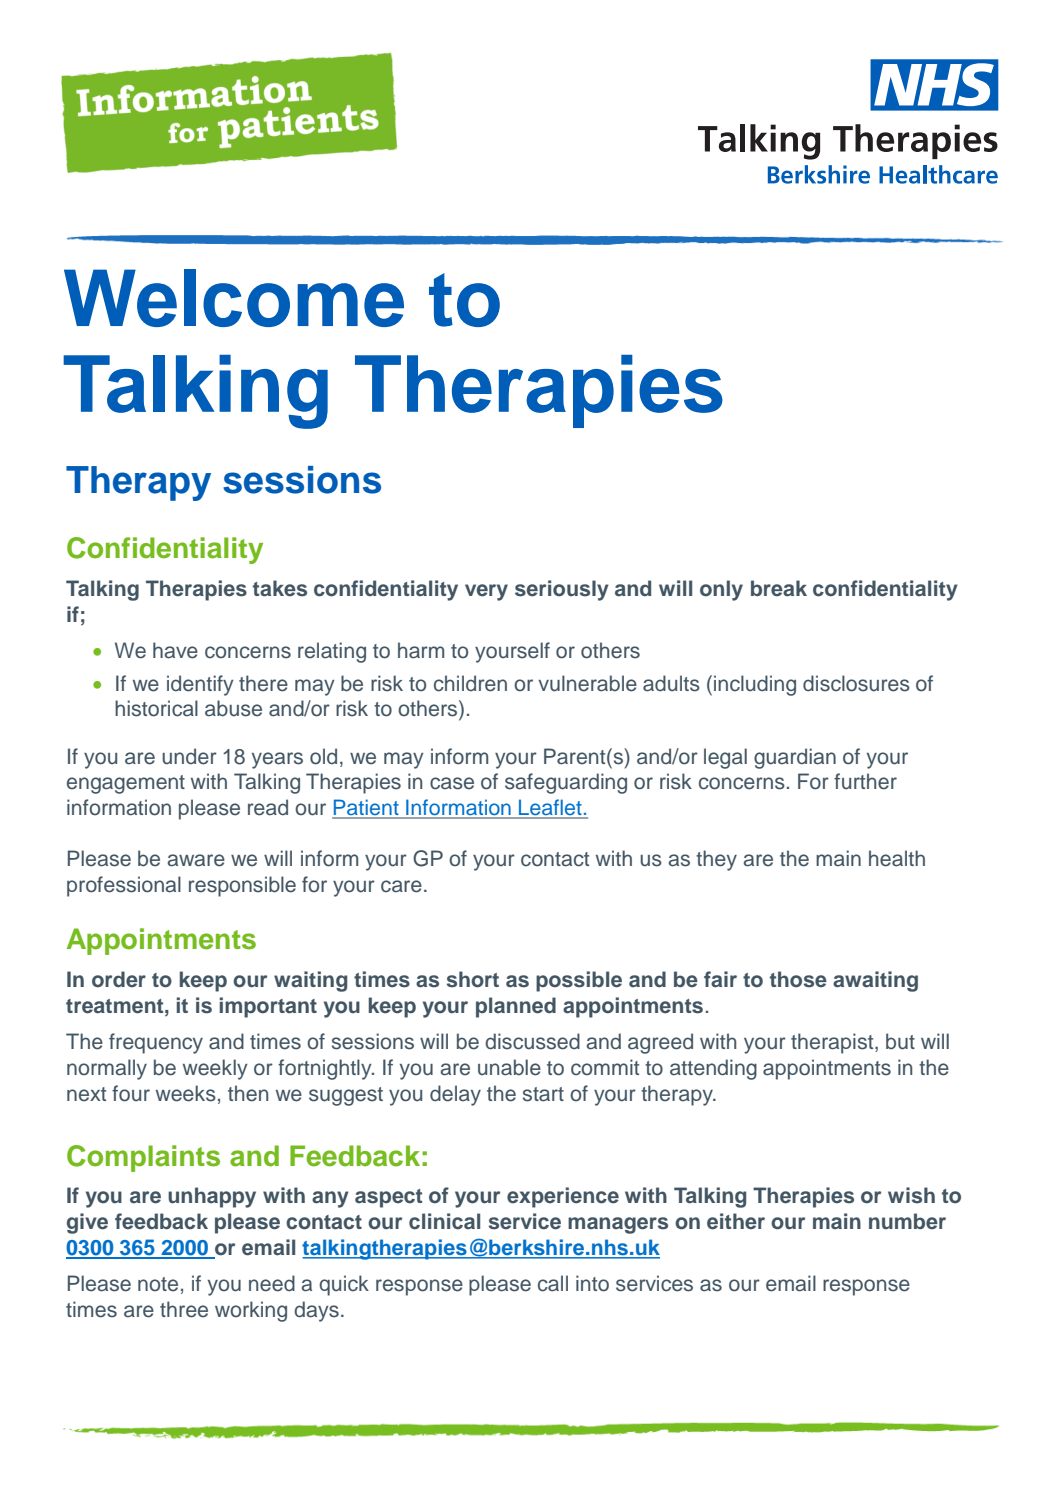  I want to click on very, so click(486, 592).
